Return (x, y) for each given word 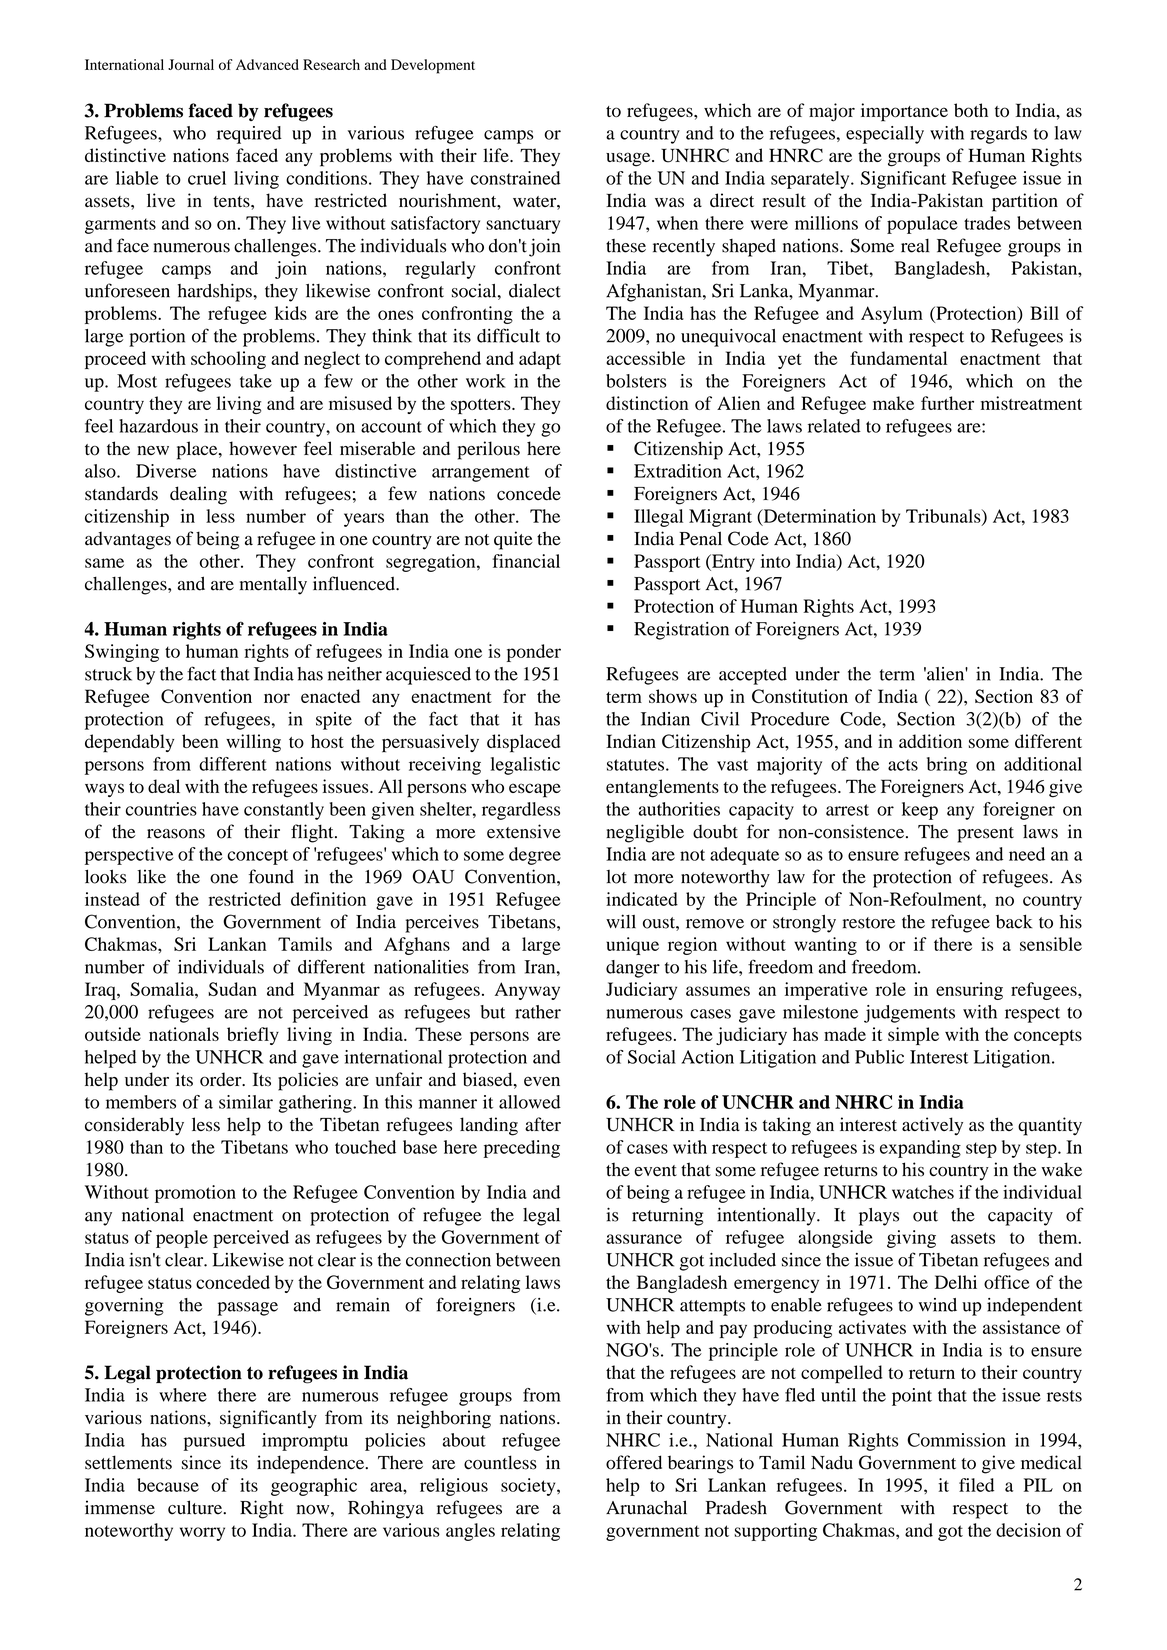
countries (161, 809)
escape (535, 790)
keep (920, 811)
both (971, 110)
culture (196, 1507)
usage (629, 159)
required (249, 135)
